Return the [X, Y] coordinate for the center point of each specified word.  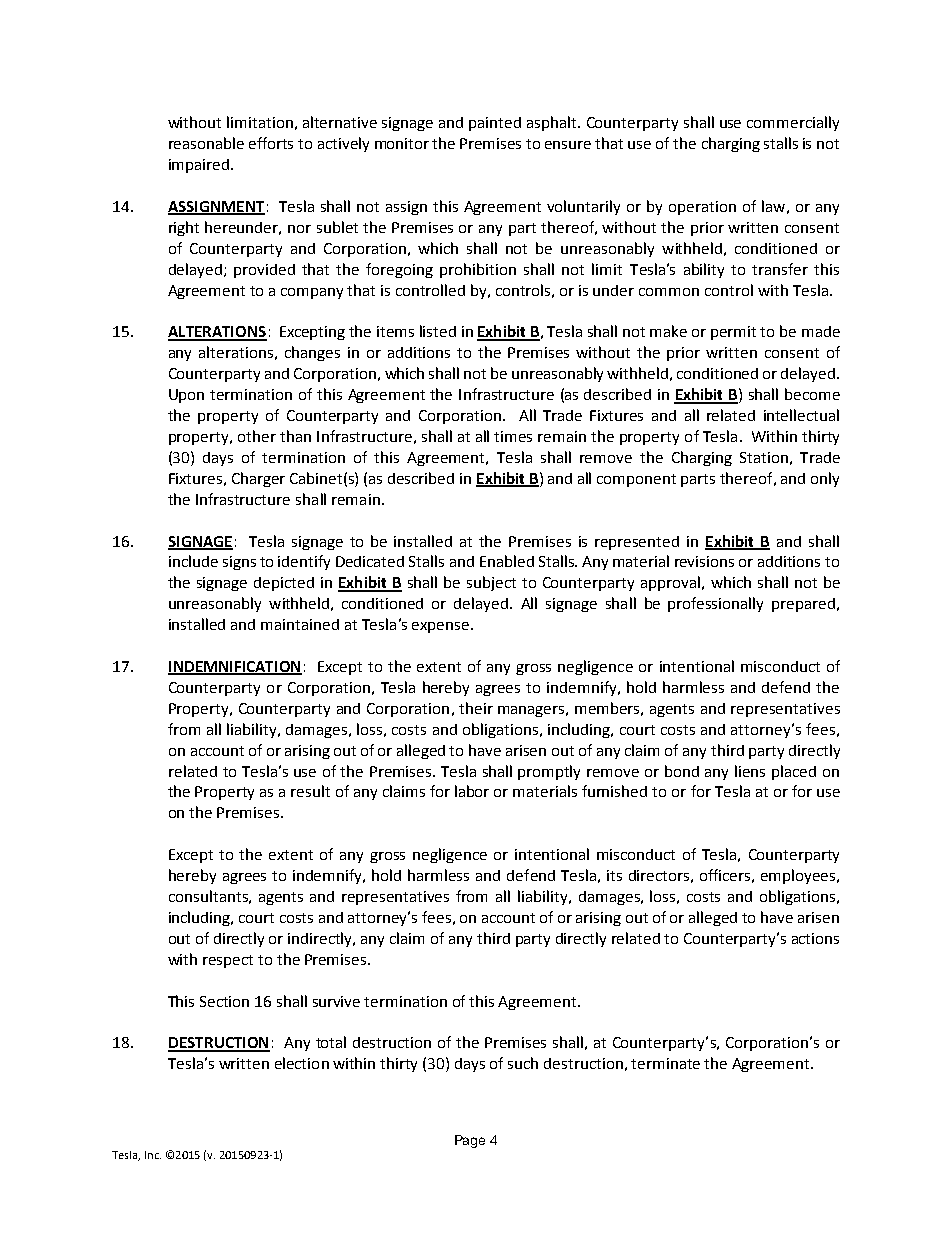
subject [491, 583]
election [302, 1063]
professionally [715, 604]
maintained [300, 624]
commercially [793, 123]
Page [470, 1141]
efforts [271, 143]
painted [495, 124]
